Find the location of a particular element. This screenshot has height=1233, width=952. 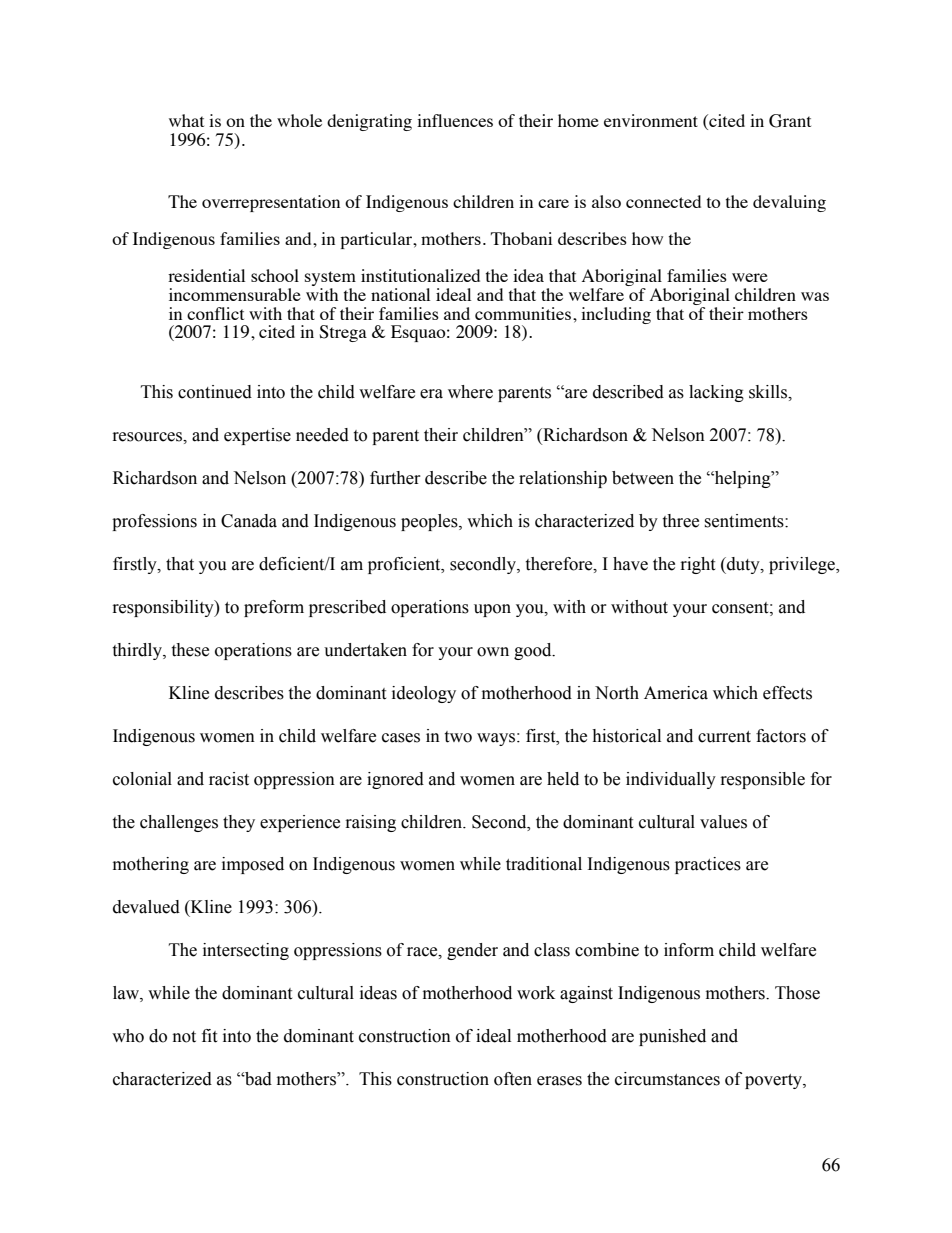

upon is located at coordinates (492, 610).
